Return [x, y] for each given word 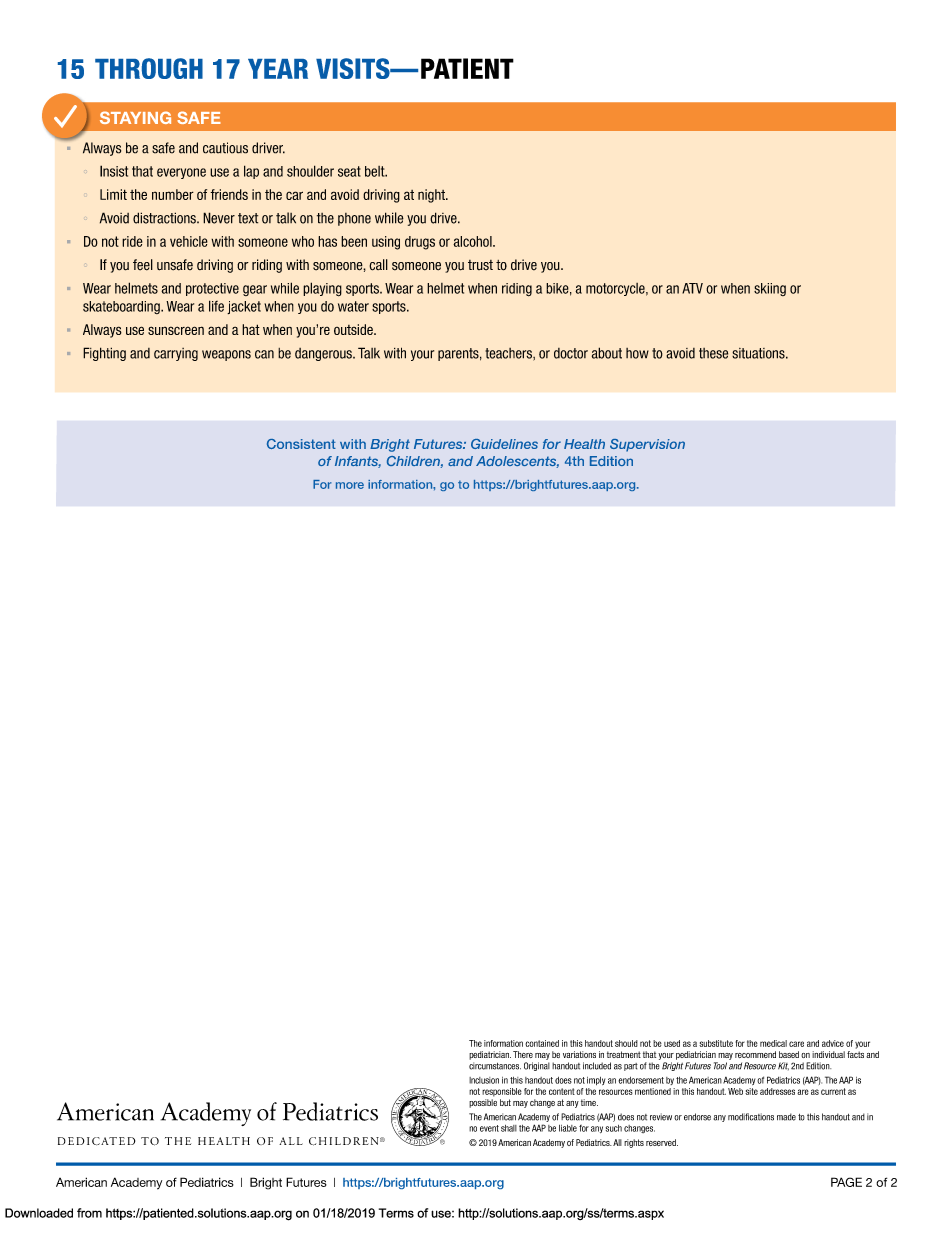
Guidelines [504, 444]
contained [542, 1043]
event [489, 1128]
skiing [770, 289]
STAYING [135, 117]
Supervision [647, 445]
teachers [509, 354]
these [713, 353]
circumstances [495, 1066]
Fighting [104, 354]
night [433, 196]
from [89, 1213]
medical [773, 1043]
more [350, 485]
